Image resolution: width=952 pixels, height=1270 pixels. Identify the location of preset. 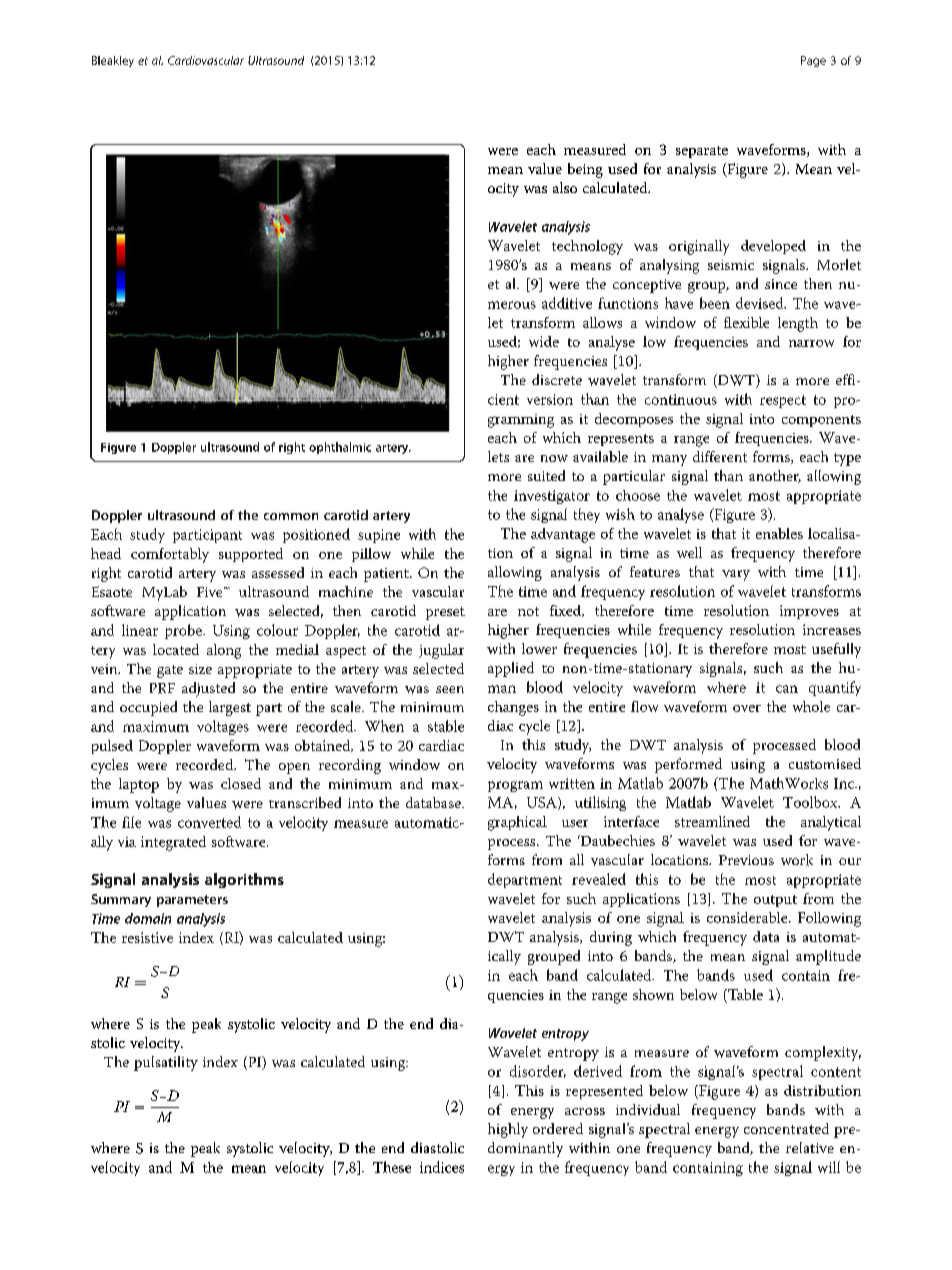
(445, 613).
